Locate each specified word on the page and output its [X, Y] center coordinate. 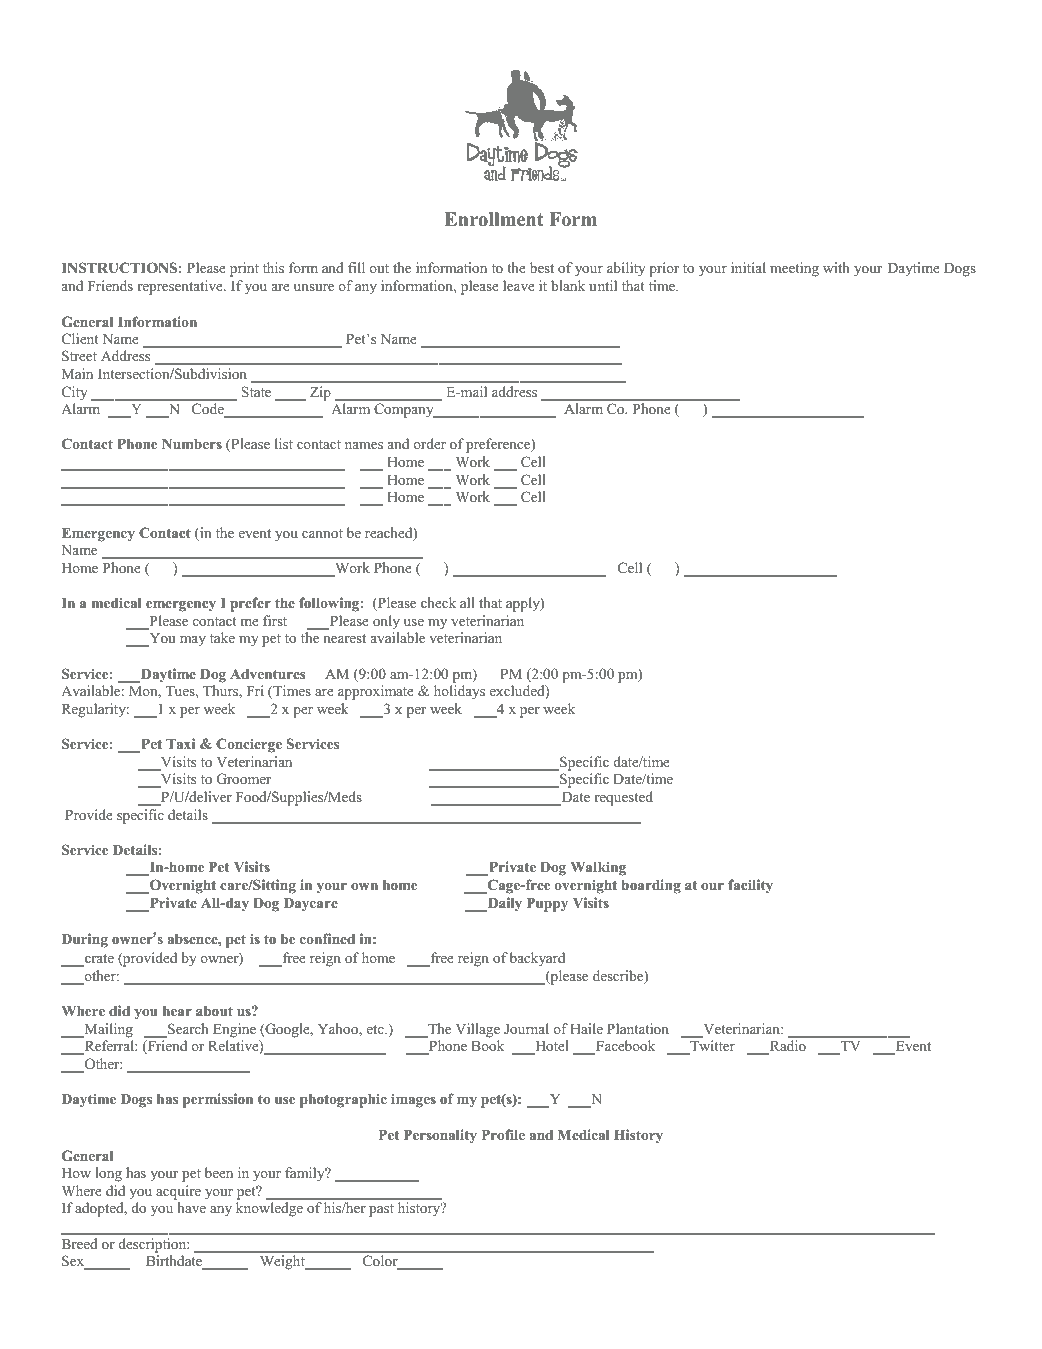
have [191, 1207]
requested [623, 798]
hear [177, 1011]
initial [748, 267]
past [381, 1210]
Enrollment [494, 219]
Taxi [180, 743]
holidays [459, 692]
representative [181, 287]
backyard [537, 959]
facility [750, 886]
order [429, 443]
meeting [794, 269]
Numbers [192, 444]
